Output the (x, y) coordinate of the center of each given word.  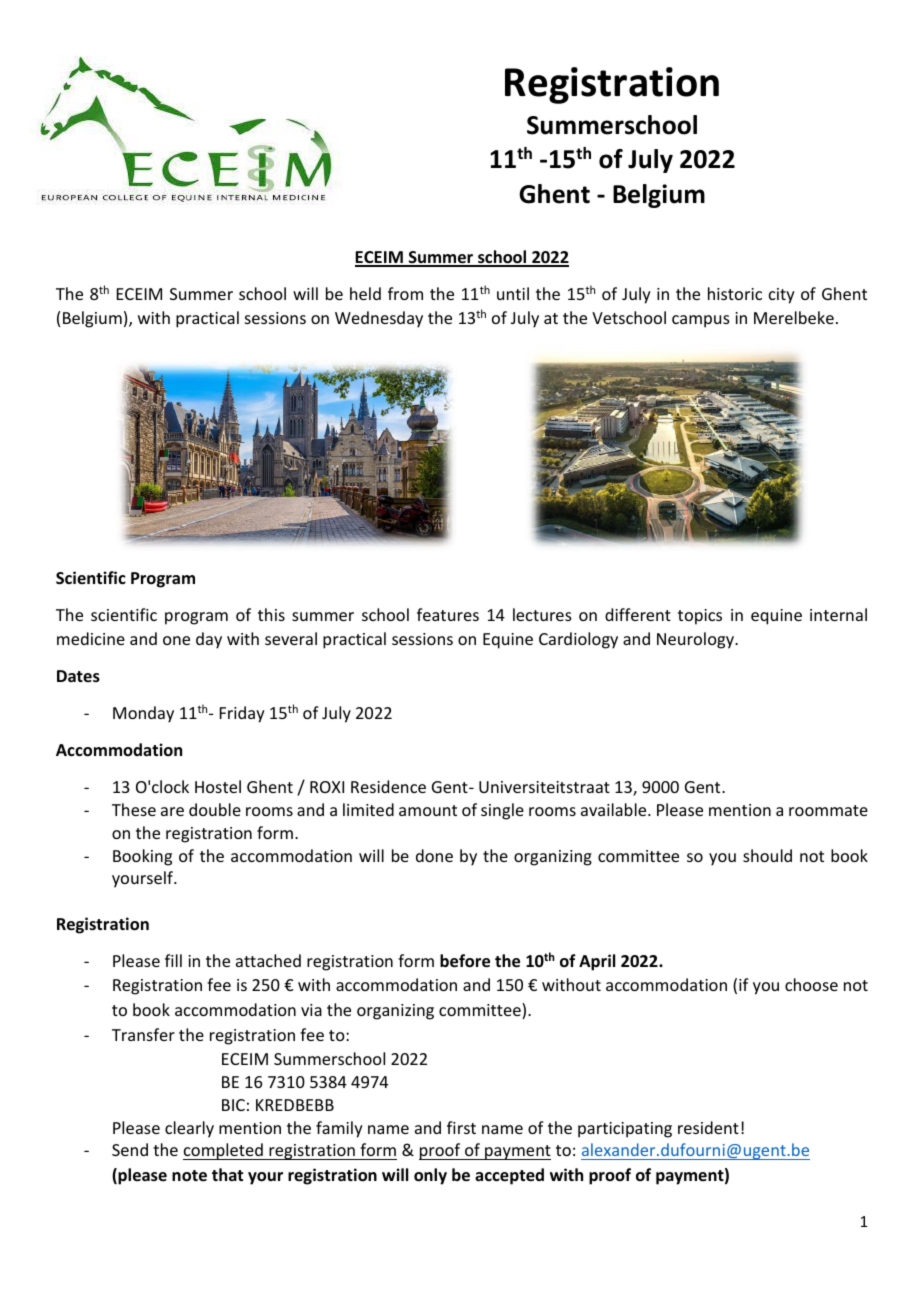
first (461, 1127)
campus (701, 321)
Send (130, 1149)
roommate (828, 810)
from (405, 293)
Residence (388, 786)
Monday (143, 714)
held (365, 293)
